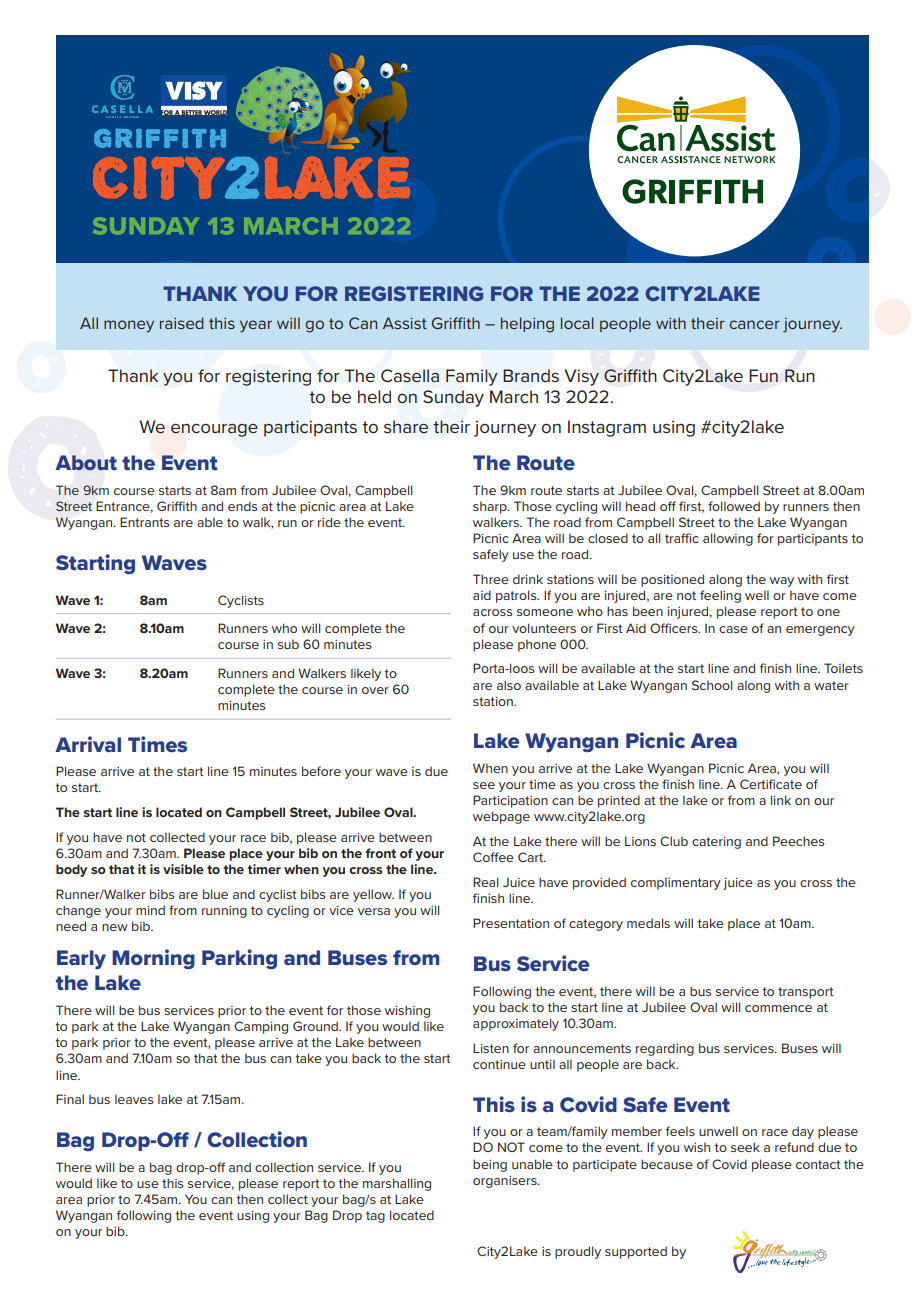 The width and height of the document is (924, 1308). Describe the element at coordinates (516, 1024) in the document. I see `approximately` at that location.
